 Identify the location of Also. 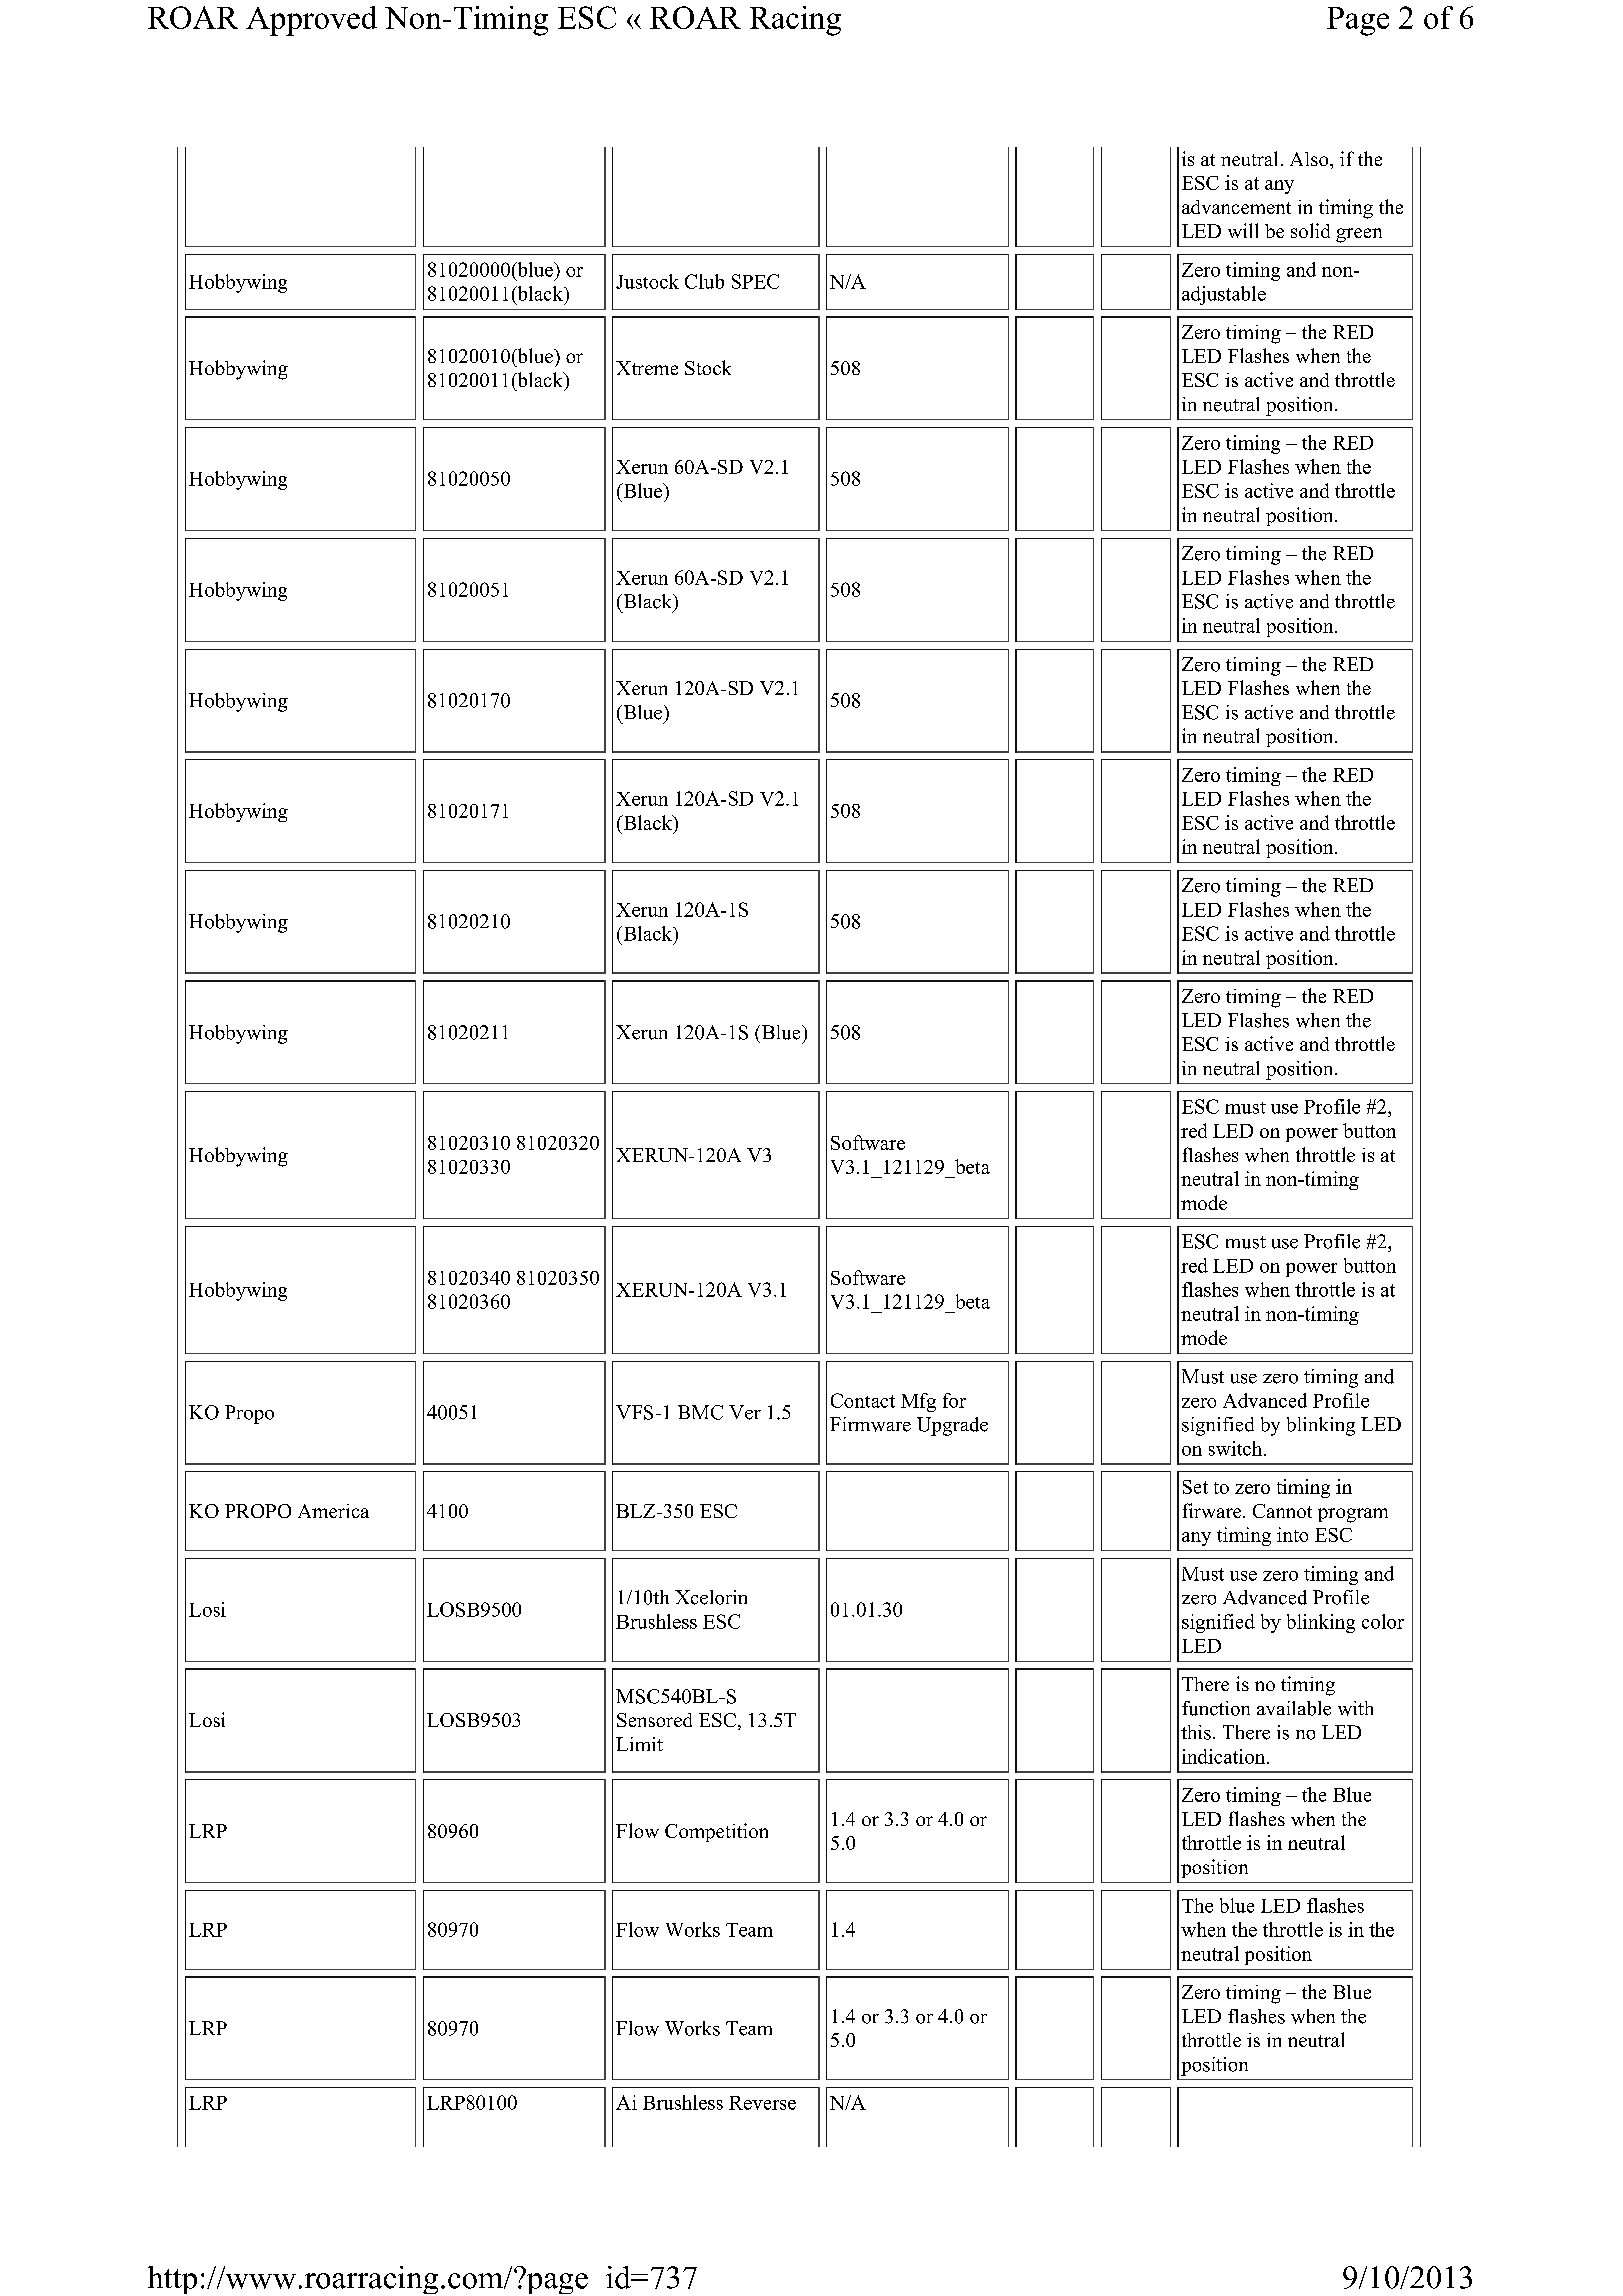
(1310, 159).
